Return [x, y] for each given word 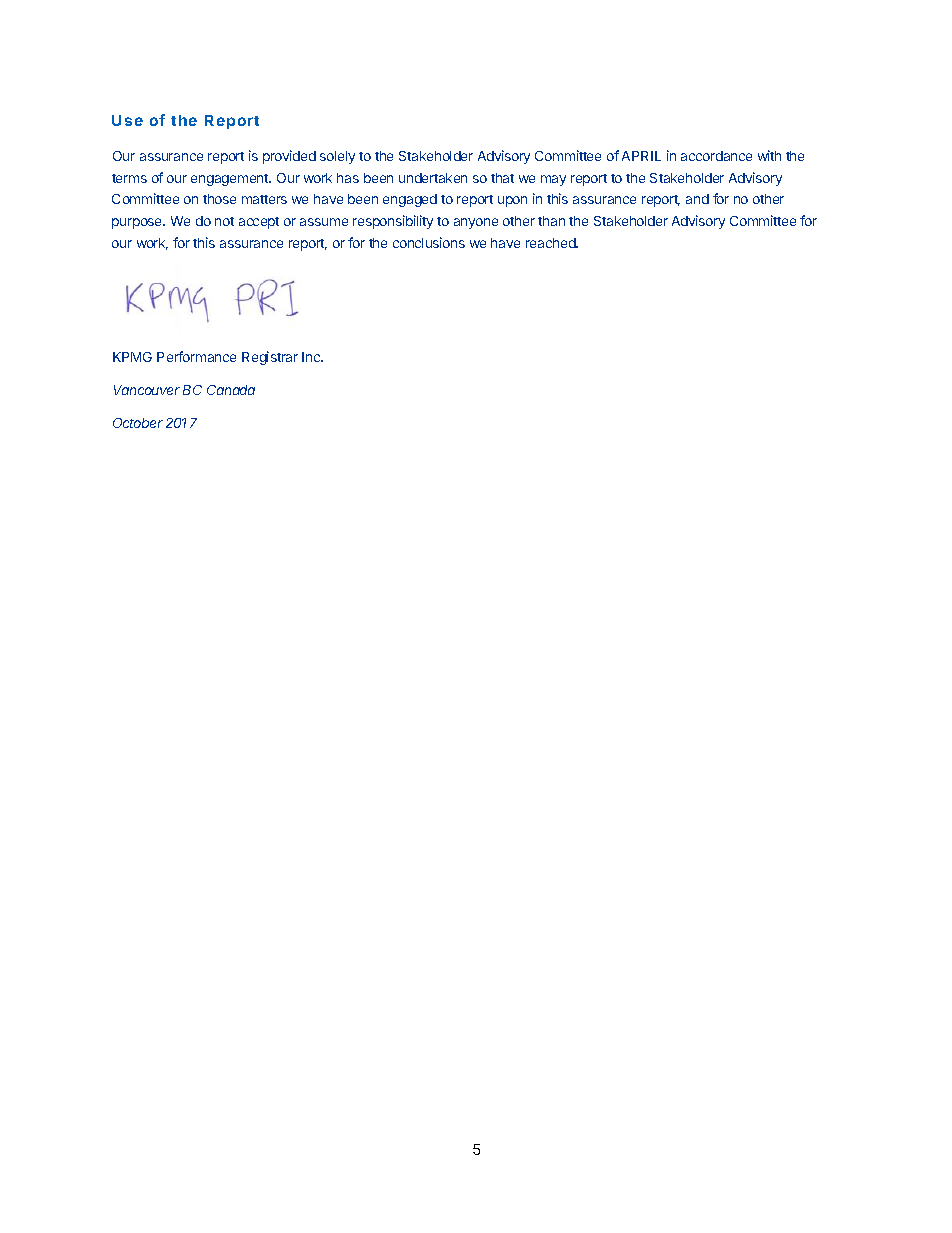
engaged [410, 200]
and [697, 199]
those [219, 199]
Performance [196, 356]
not [224, 221]
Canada [231, 390]
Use [127, 120]
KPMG [132, 357]
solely [337, 157]
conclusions [429, 242]
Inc [312, 357]
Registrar [270, 358]
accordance [716, 156]
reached [552, 243]
